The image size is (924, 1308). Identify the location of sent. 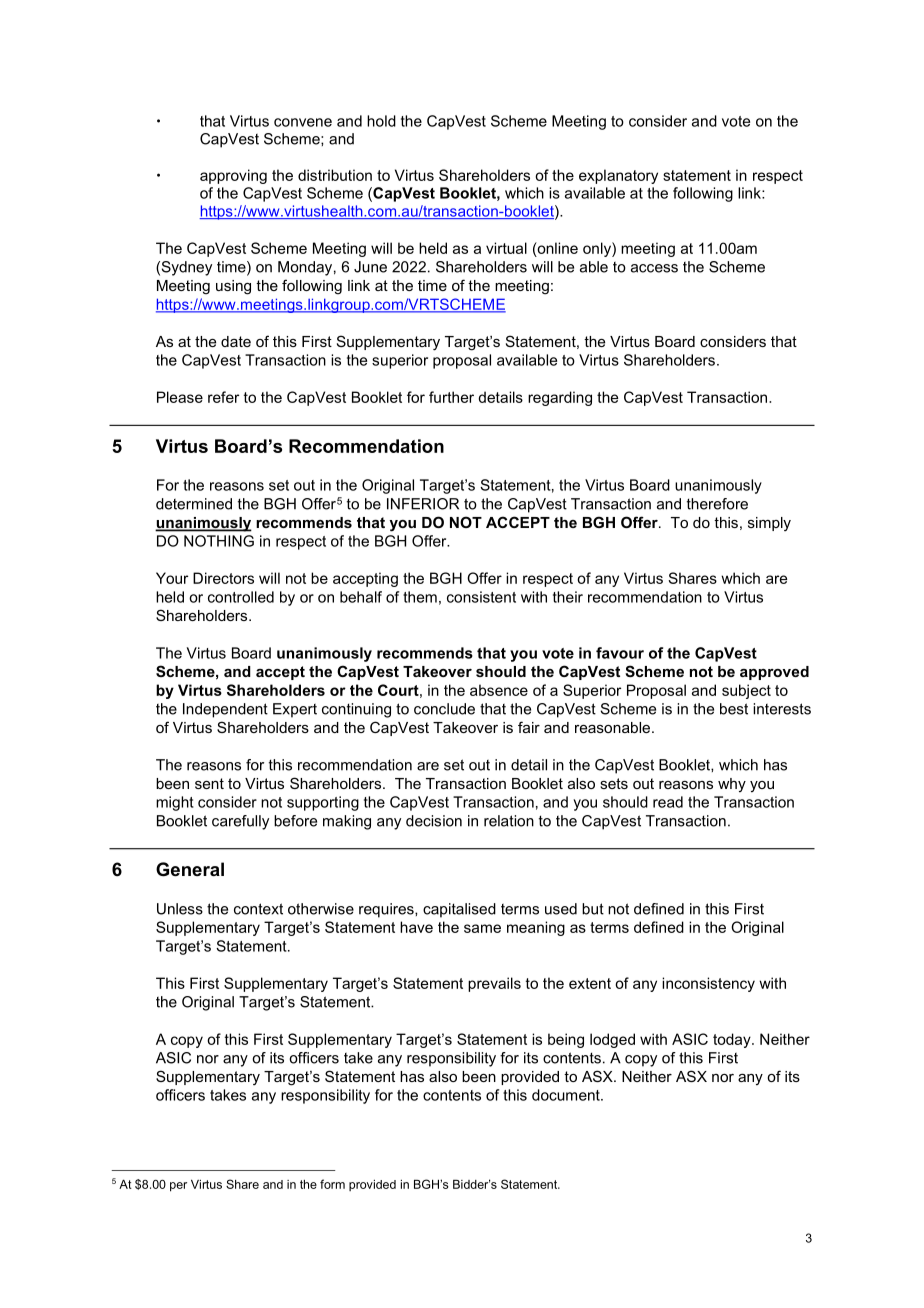
(209, 783).
